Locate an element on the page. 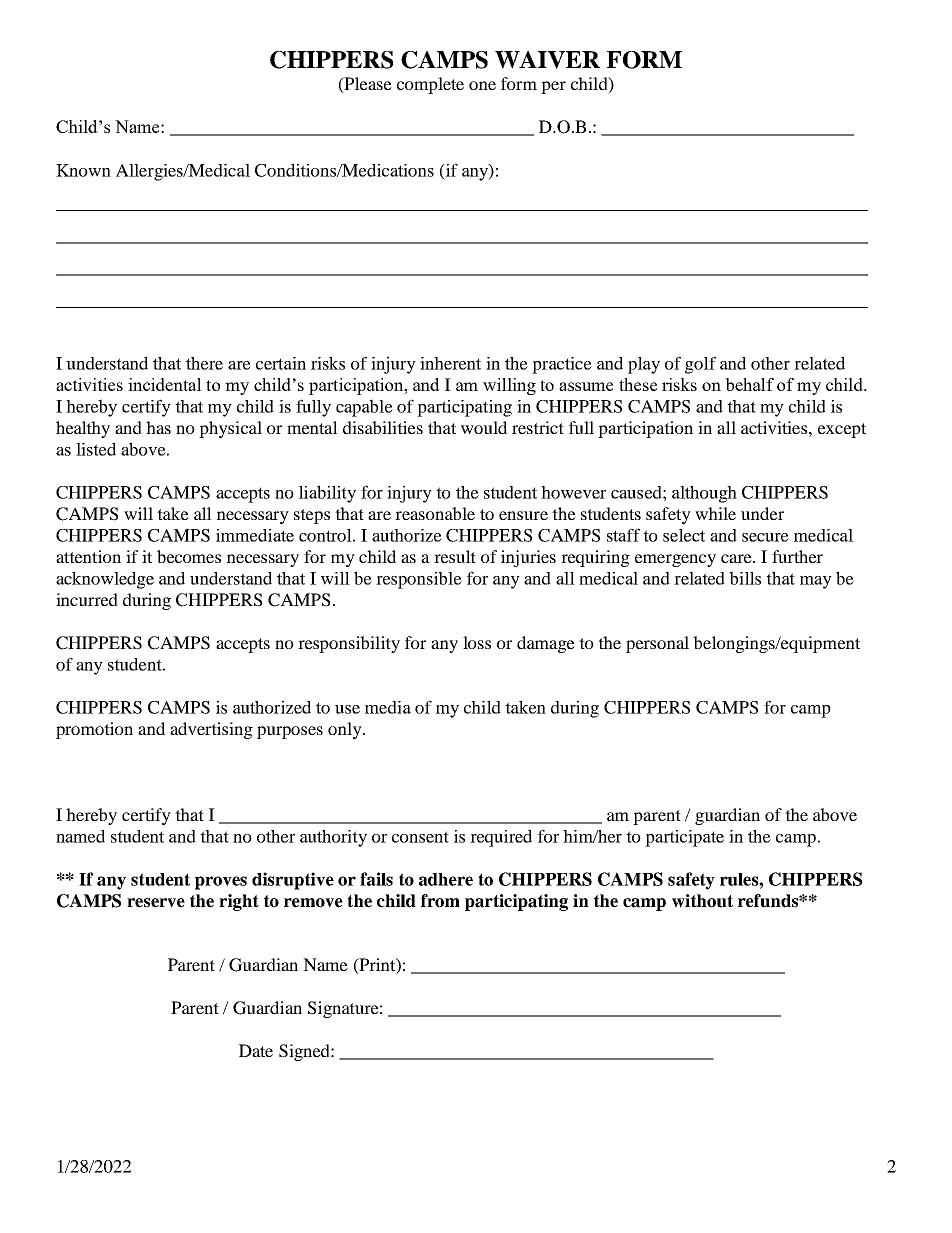  Known is located at coordinates (83, 170).
